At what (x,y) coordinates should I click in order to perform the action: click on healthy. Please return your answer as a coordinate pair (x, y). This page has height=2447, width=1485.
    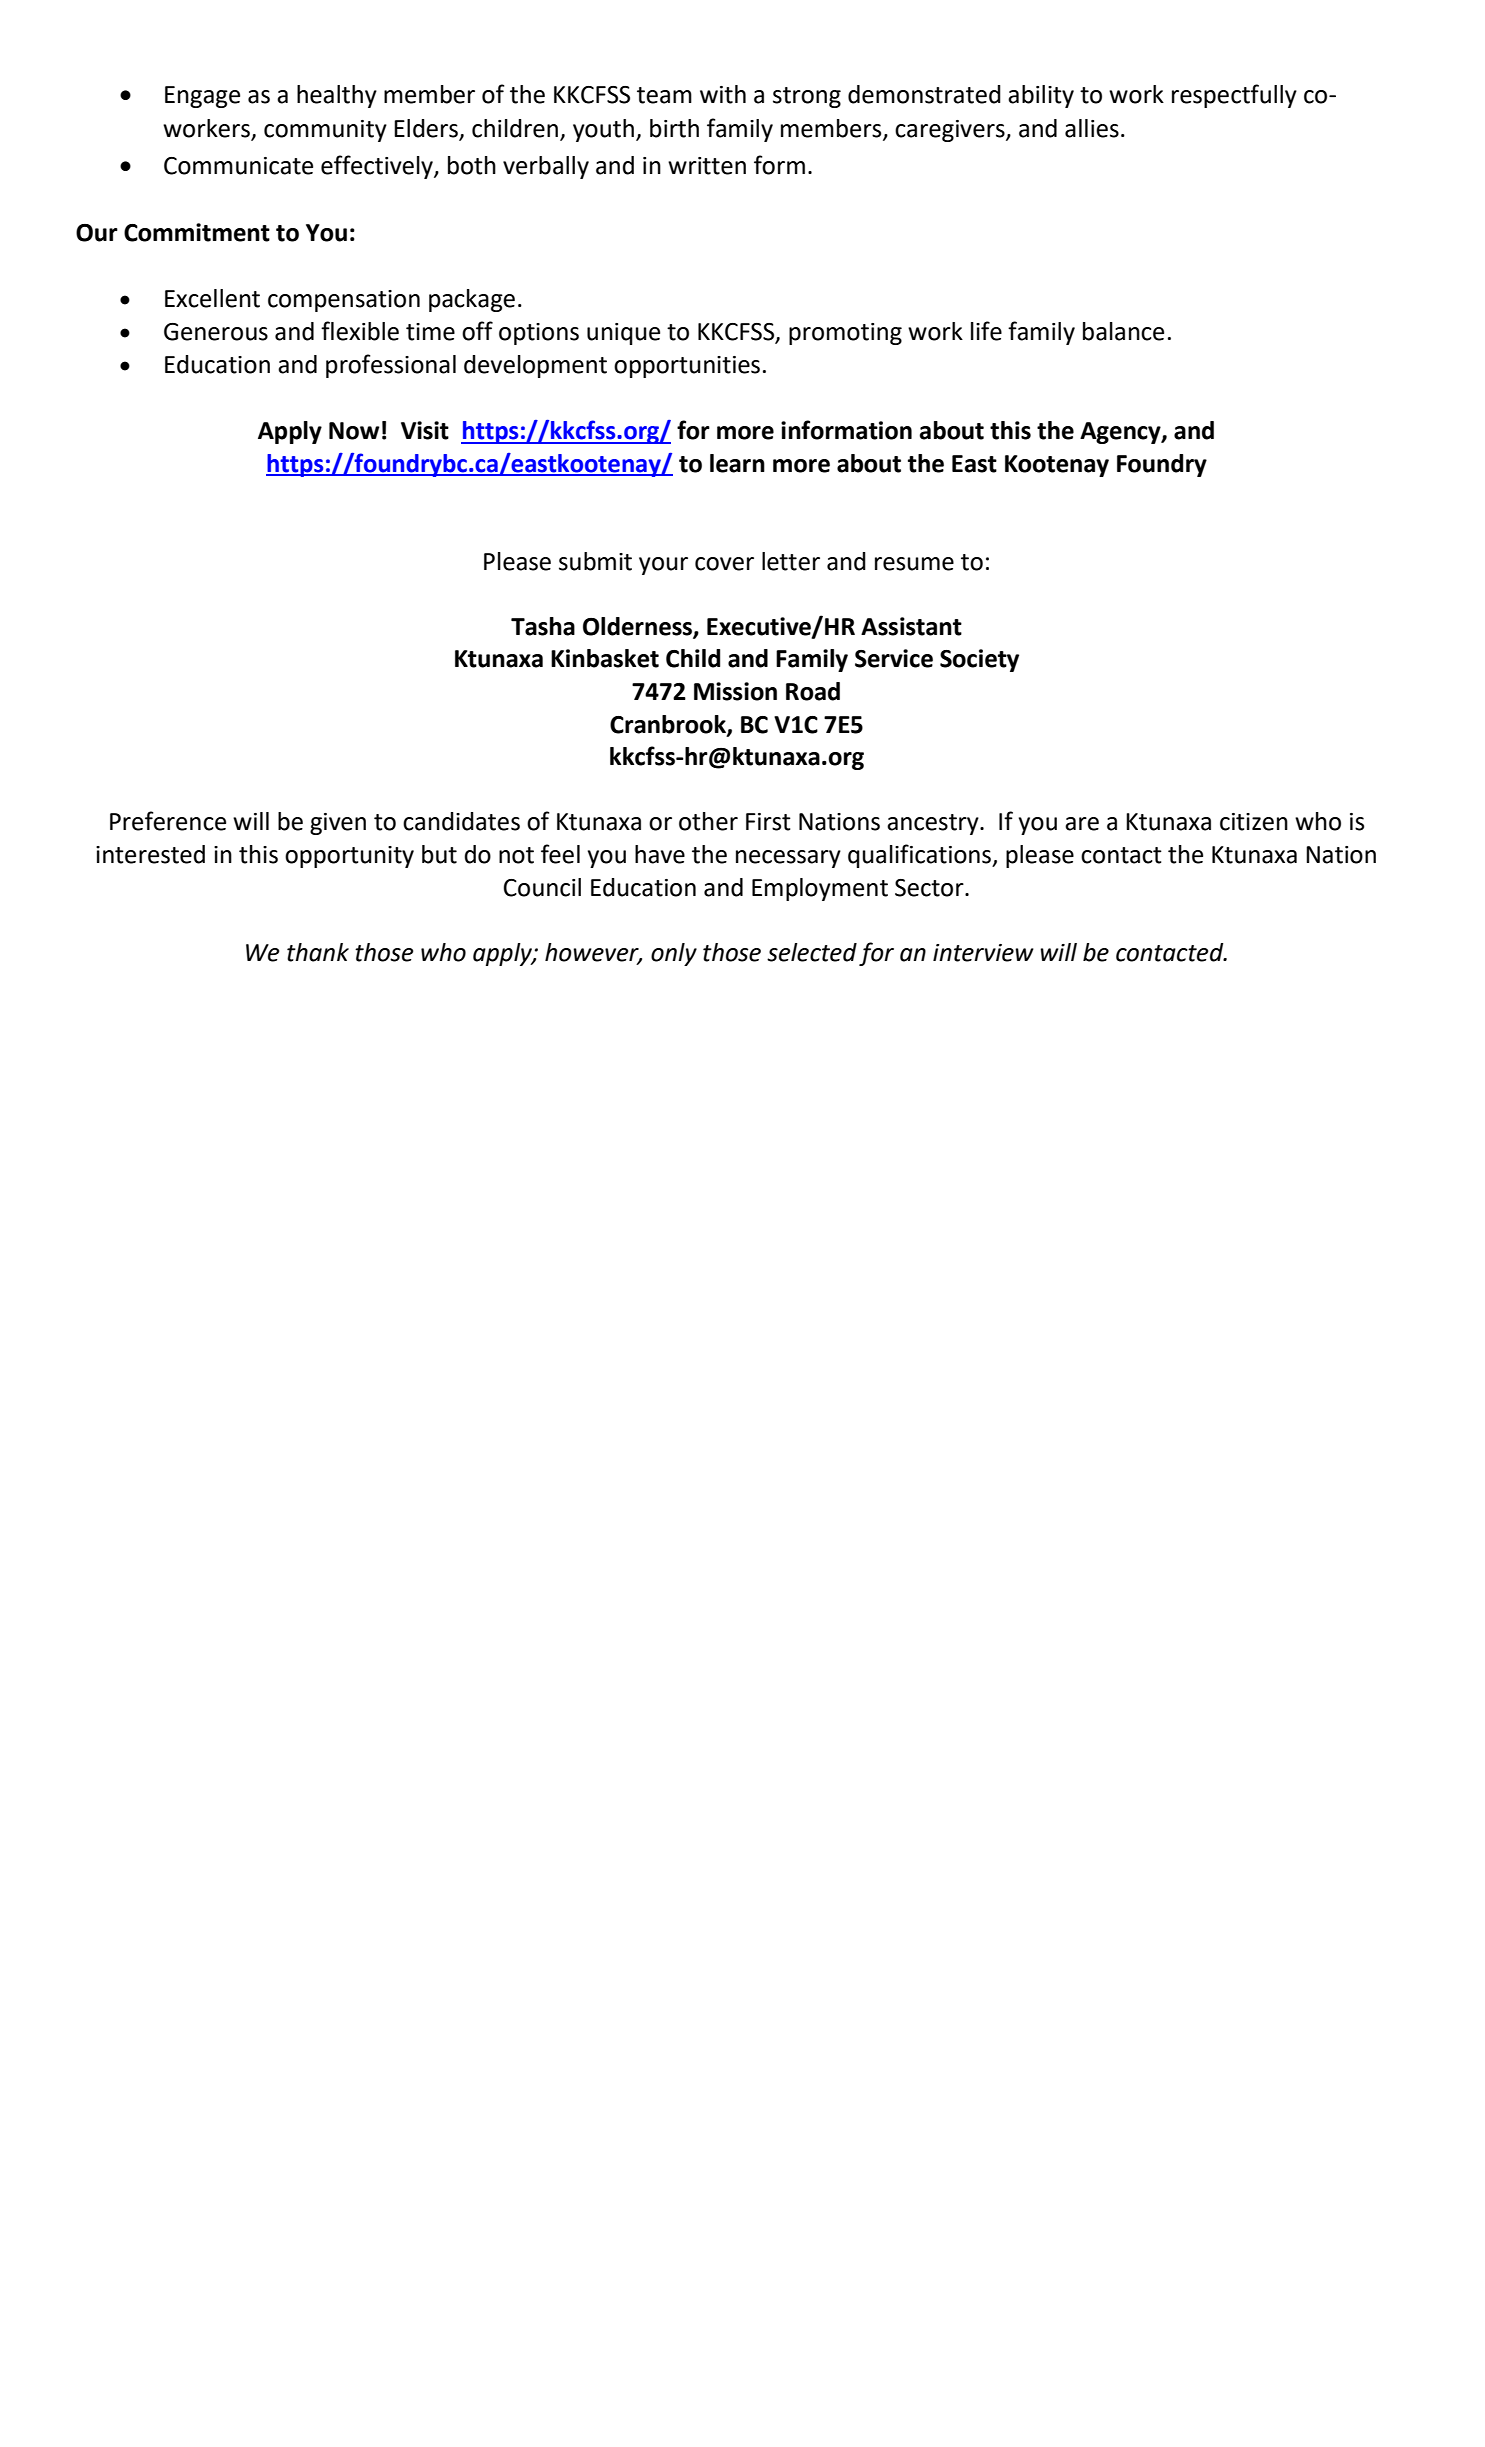
    Looking at the image, I should click on (337, 96).
